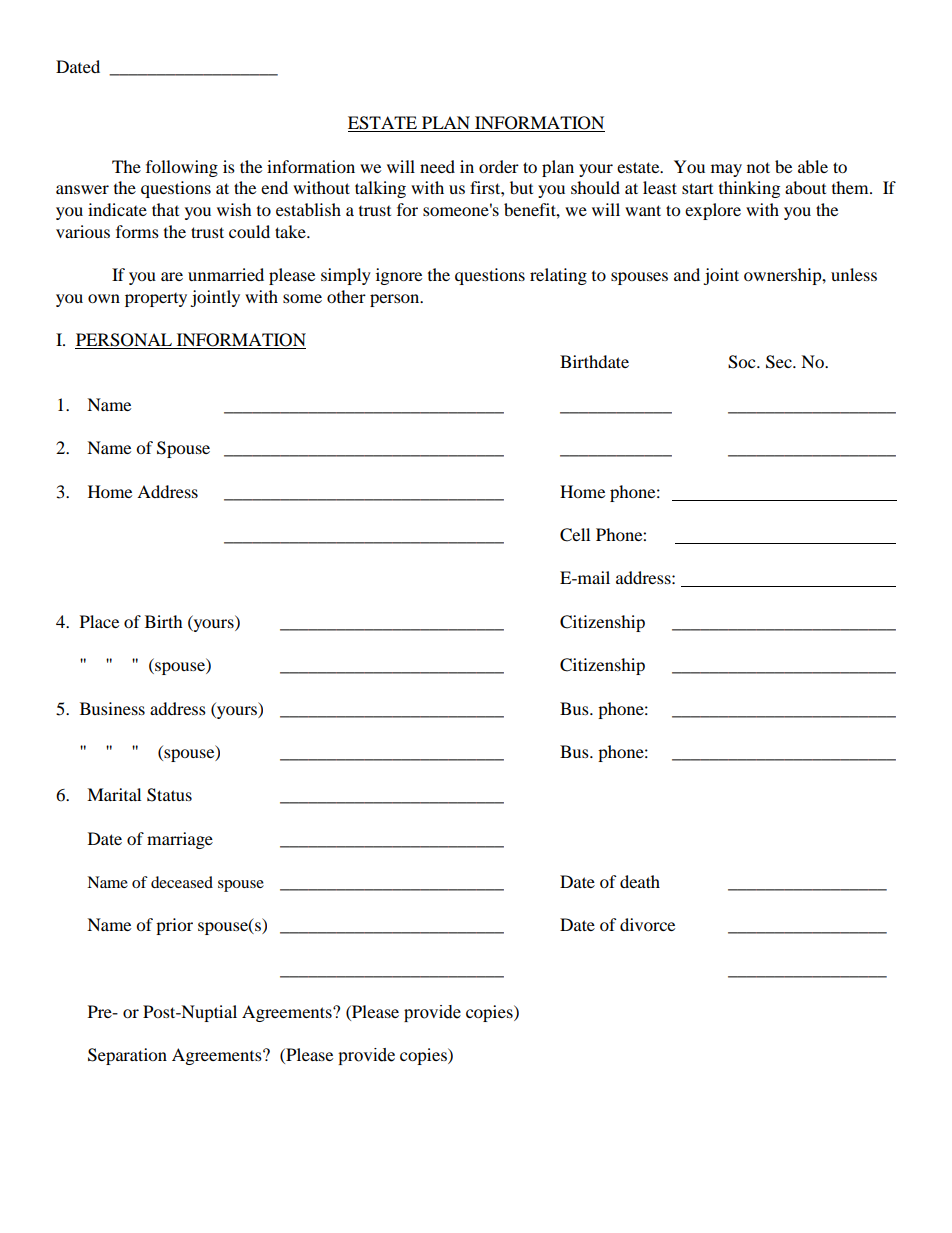  What do you see at coordinates (127, 1056) in the document?
I see `Separation` at bounding box center [127, 1056].
